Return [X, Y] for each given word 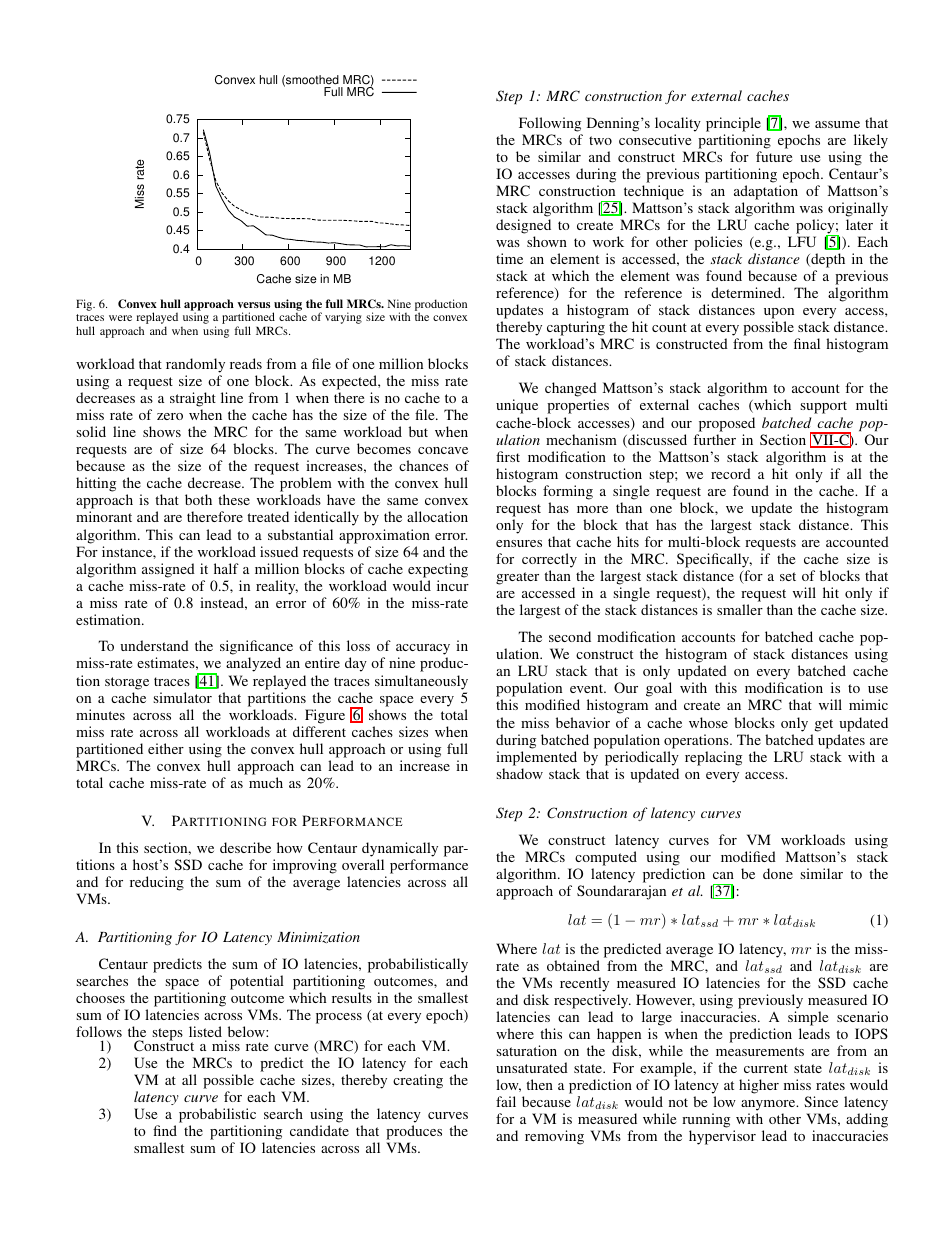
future [774, 156]
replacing [713, 758]
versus [253, 305]
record [731, 473]
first [508, 456]
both [198, 499]
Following [550, 124]
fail [506, 1101]
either [166, 748]
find [165, 1130]
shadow [519, 773]
